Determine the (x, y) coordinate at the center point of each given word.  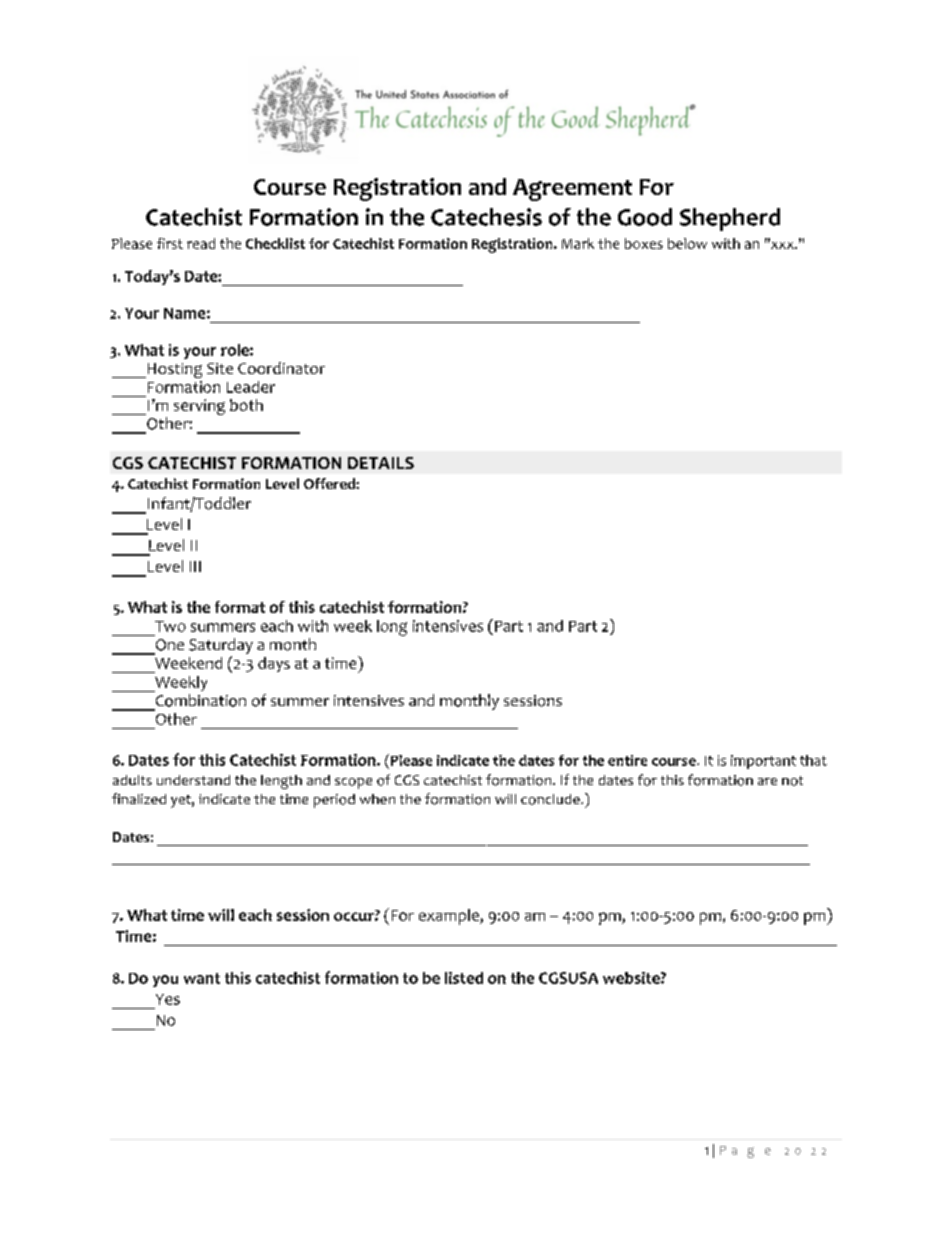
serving (199, 407)
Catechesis (486, 217)
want (202, 978)
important (763, 762)
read (201, 243)
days (274, 664)
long (392, 628)
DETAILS (381, 463)
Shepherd (730, 219)
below (687, 243)
